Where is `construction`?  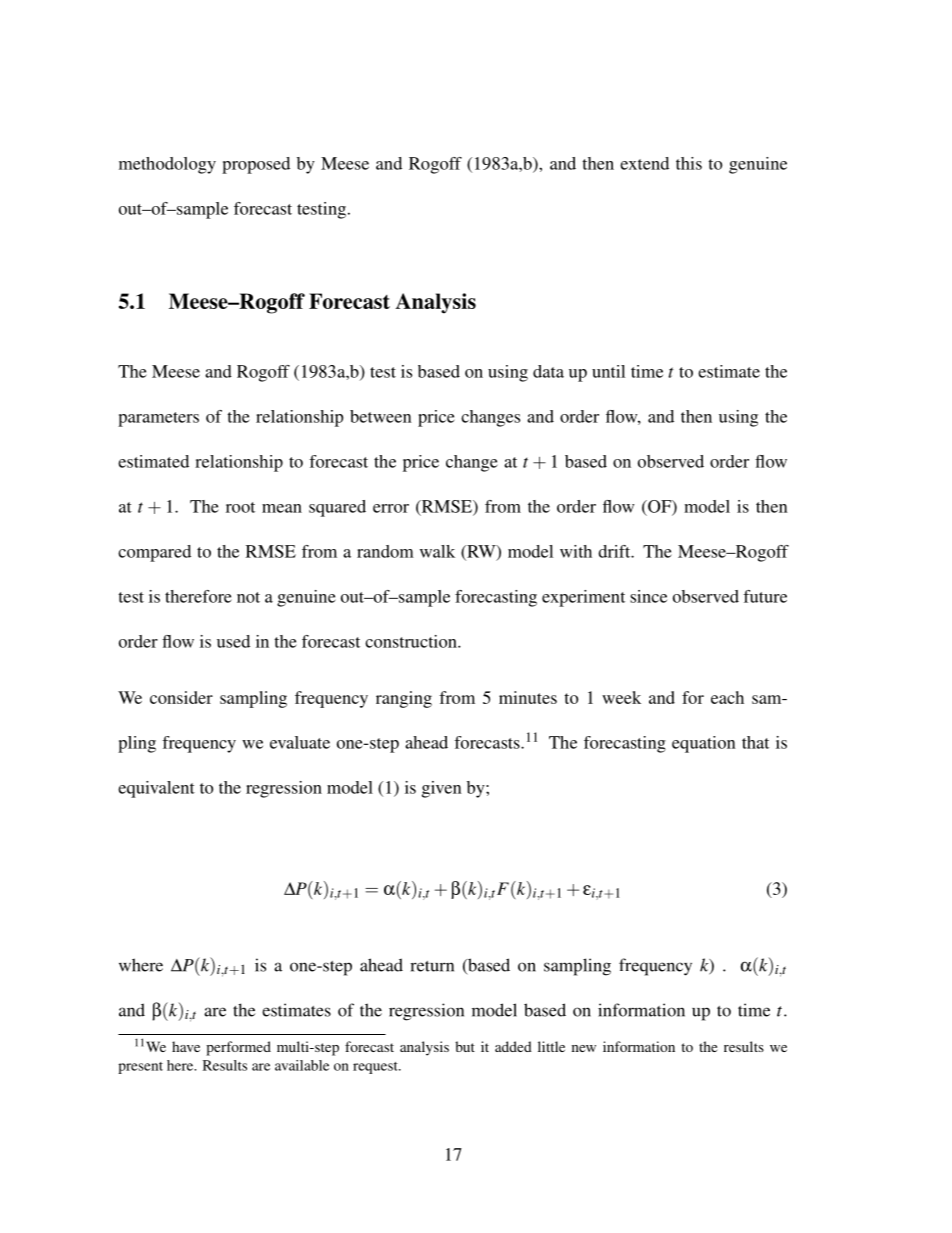 construction is located at coordinates (412, 641).
